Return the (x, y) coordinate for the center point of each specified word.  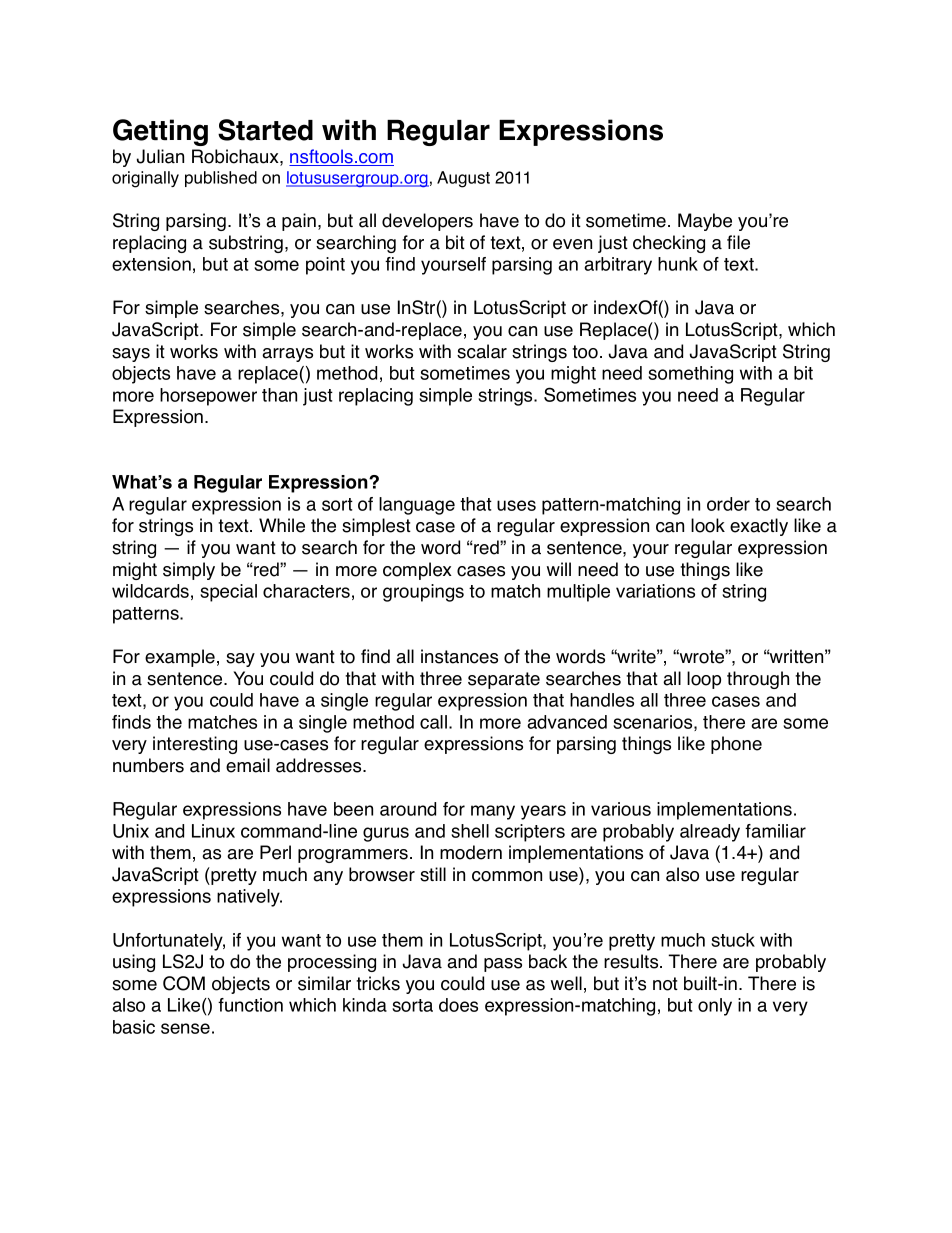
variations (655, 591)
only (715, 1007)
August (463, 179)
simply (189, 571)
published (221, 179)
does (458, 1005)
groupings (423, 593)
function (250, 1005)
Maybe (705, 222)
